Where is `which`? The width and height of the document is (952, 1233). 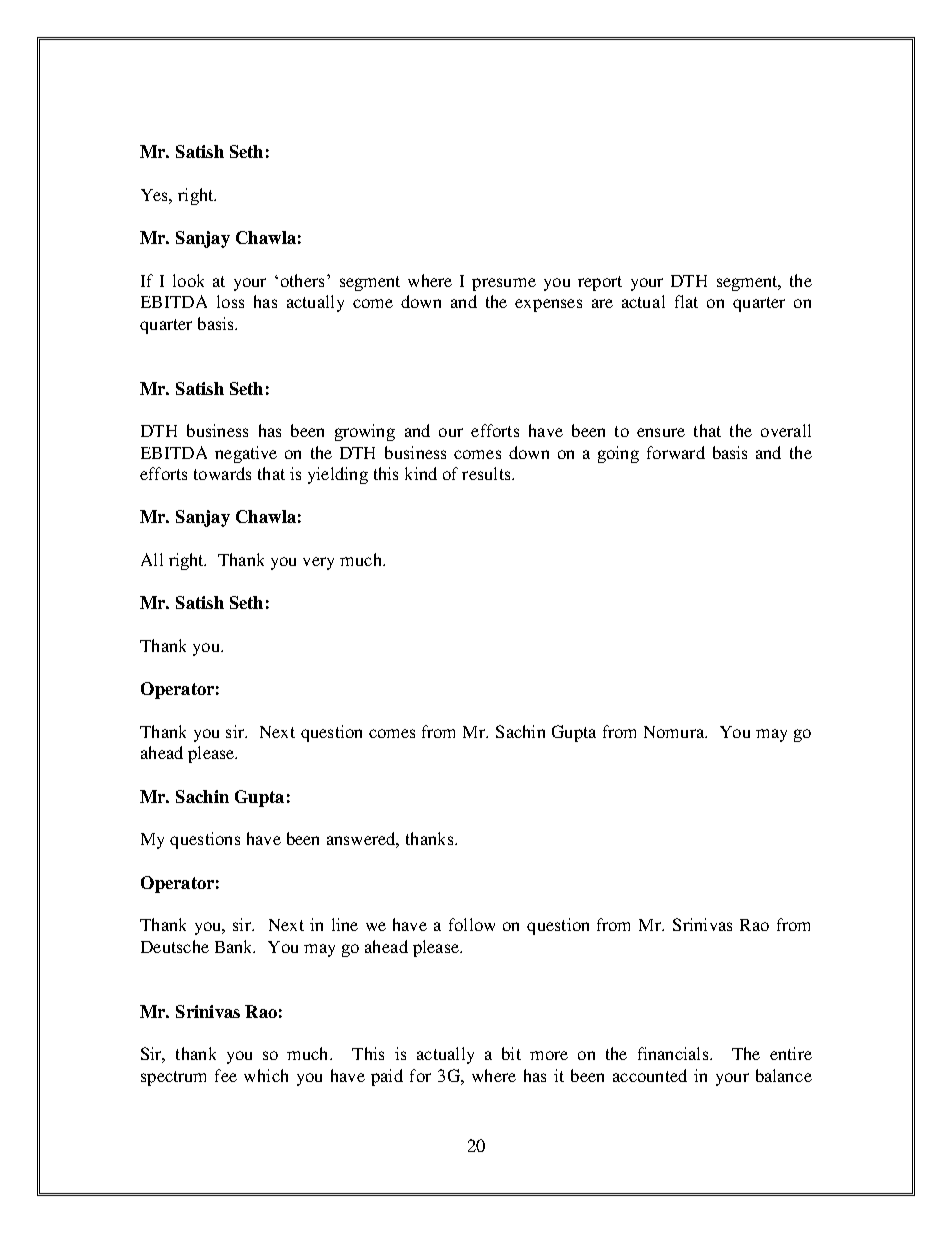
which is located at coordinates (266, 1075).
